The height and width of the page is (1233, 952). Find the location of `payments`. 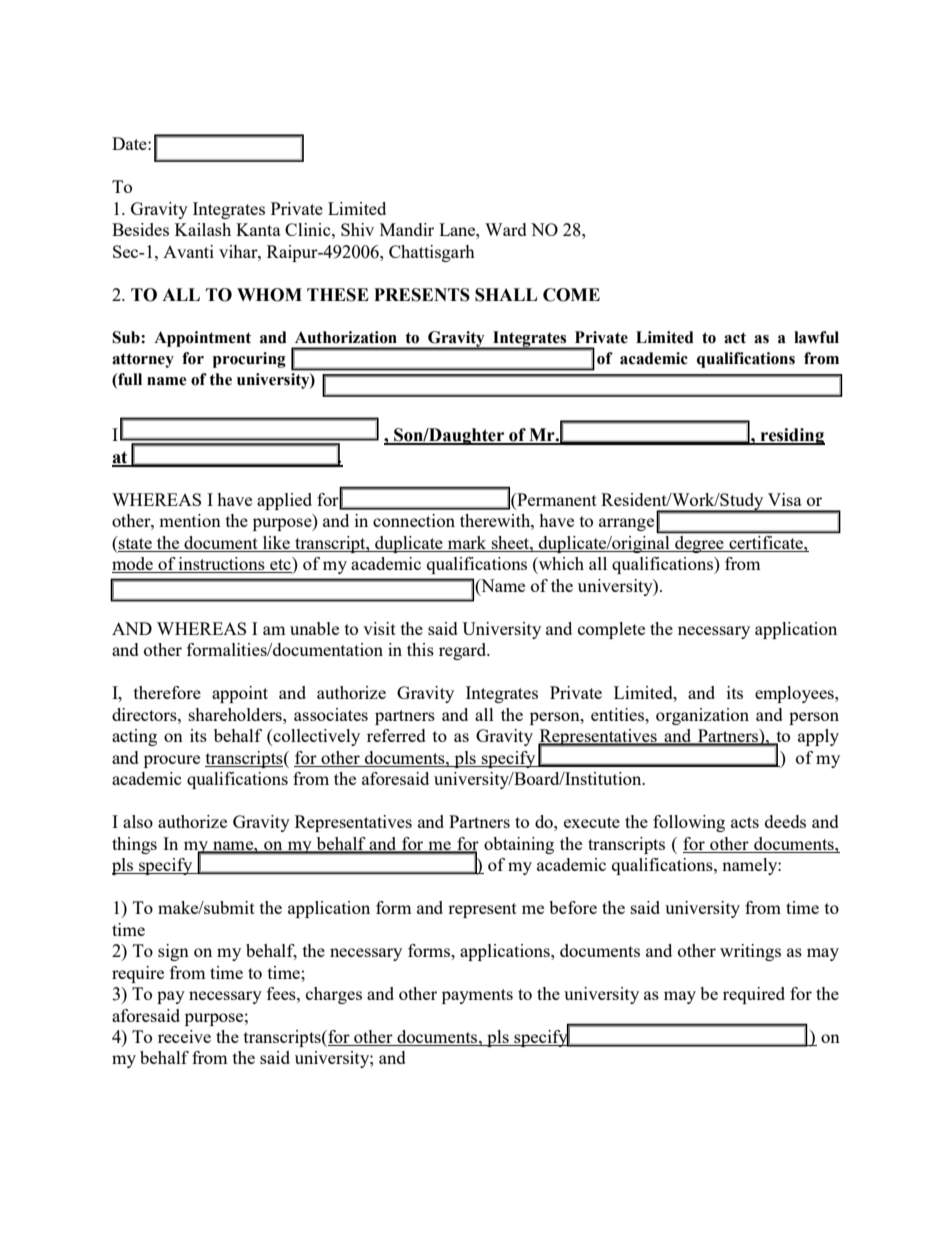

payments is located at coordinates (477, 996).
